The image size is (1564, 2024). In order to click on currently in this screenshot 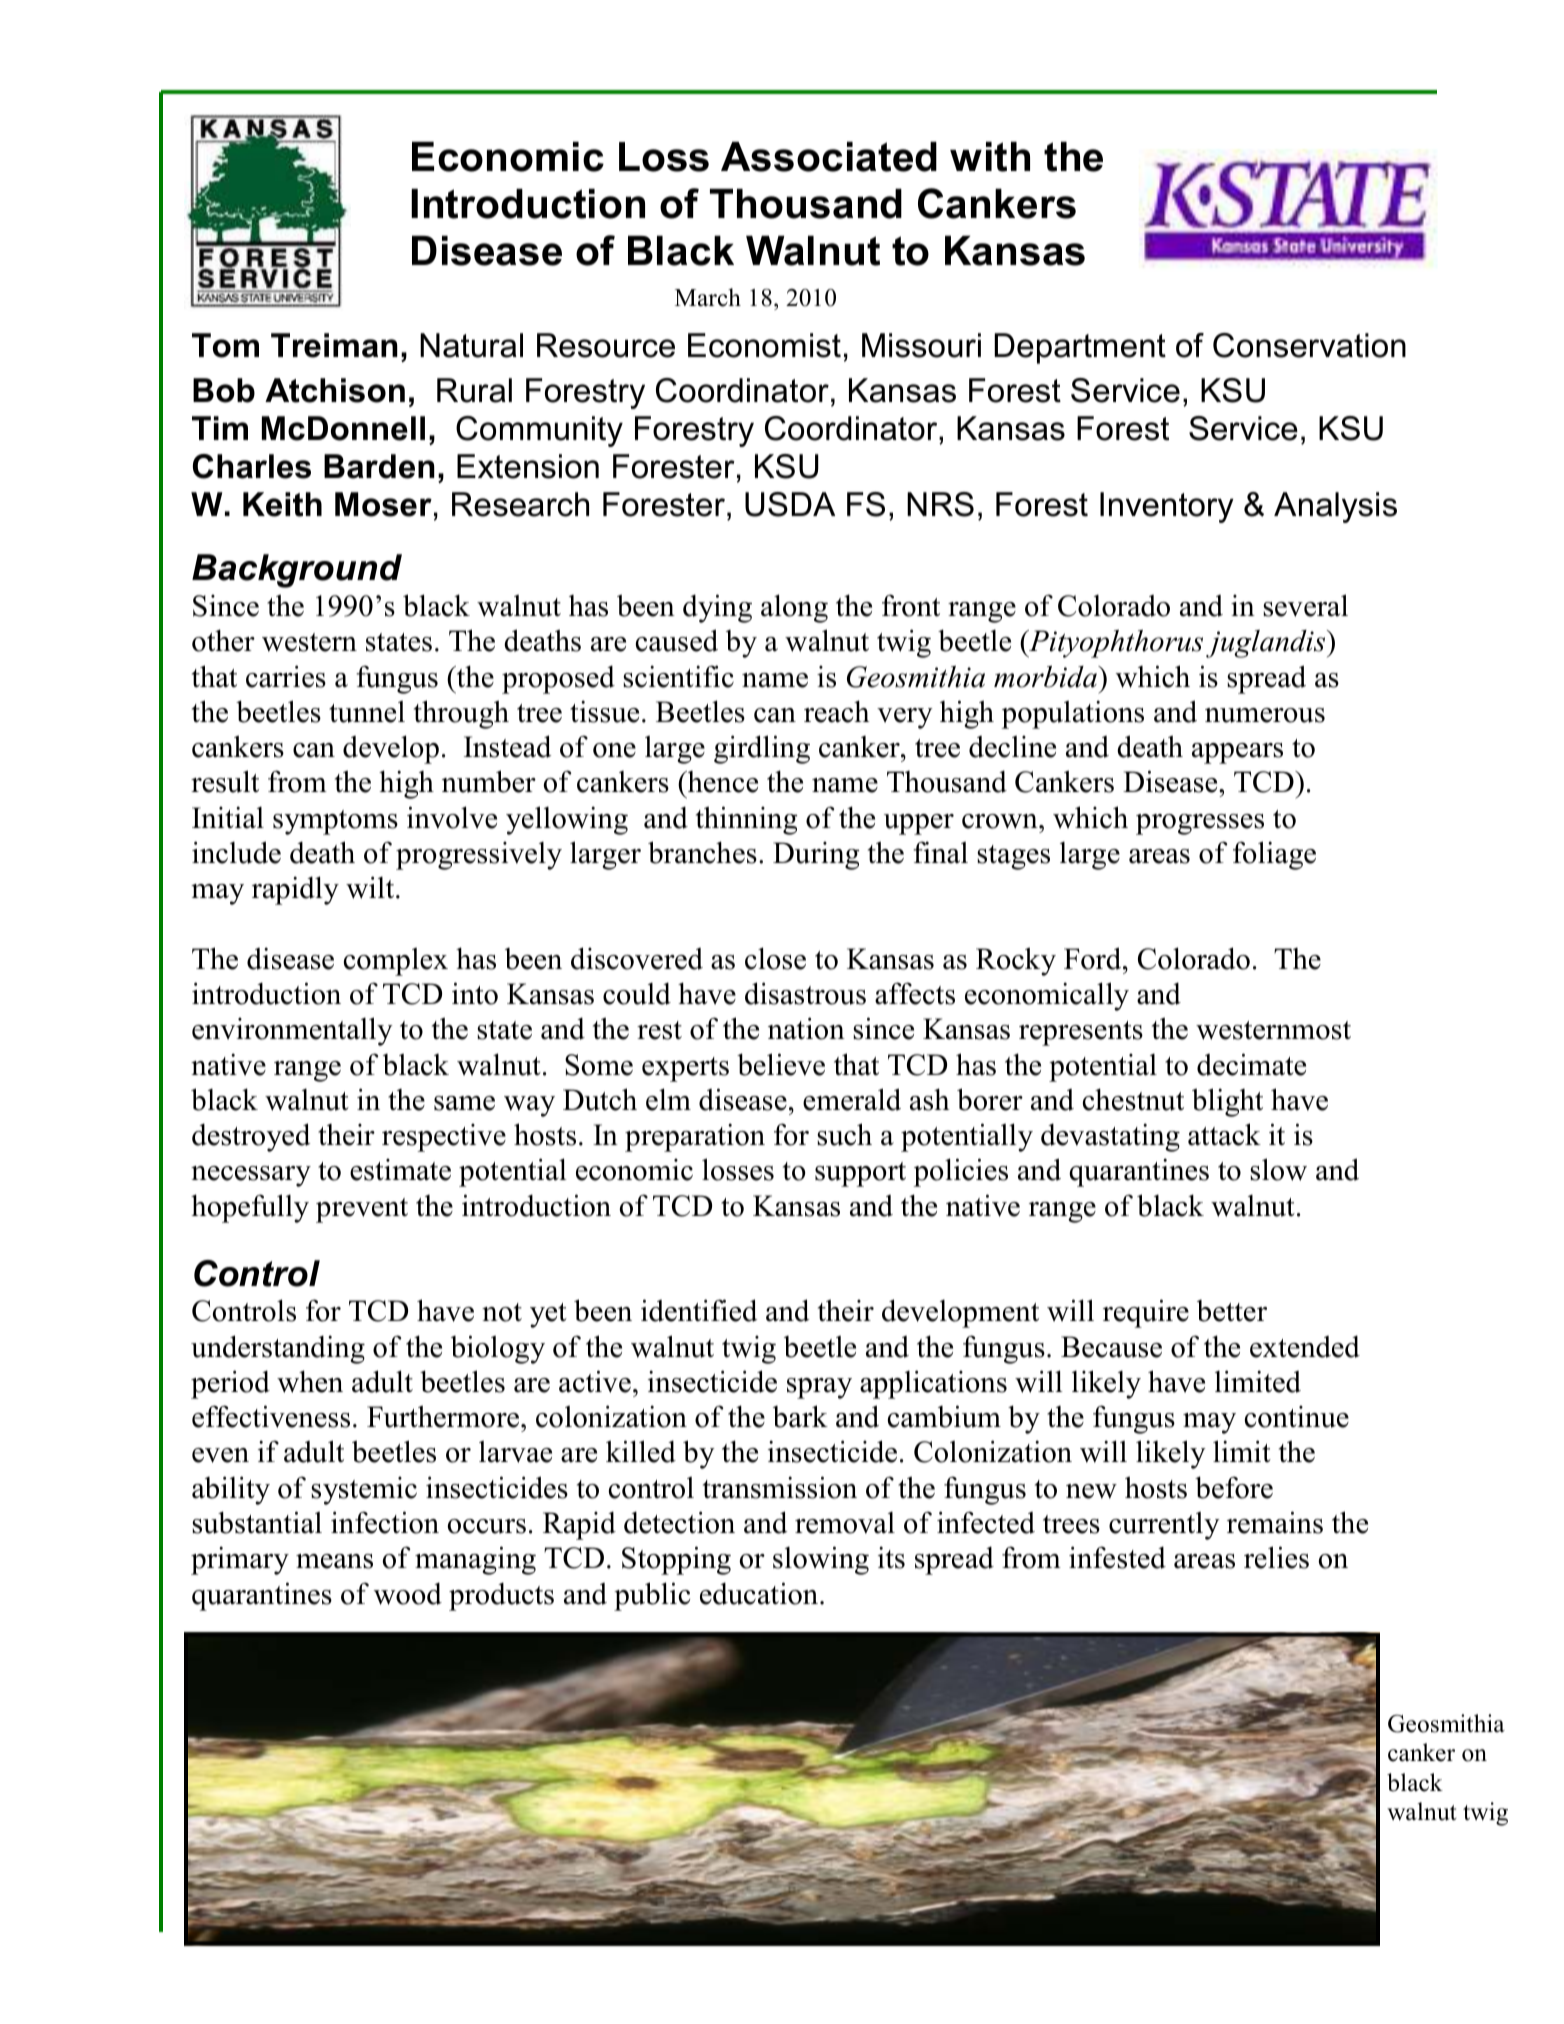, I will do `click(1164, 1525)`.
